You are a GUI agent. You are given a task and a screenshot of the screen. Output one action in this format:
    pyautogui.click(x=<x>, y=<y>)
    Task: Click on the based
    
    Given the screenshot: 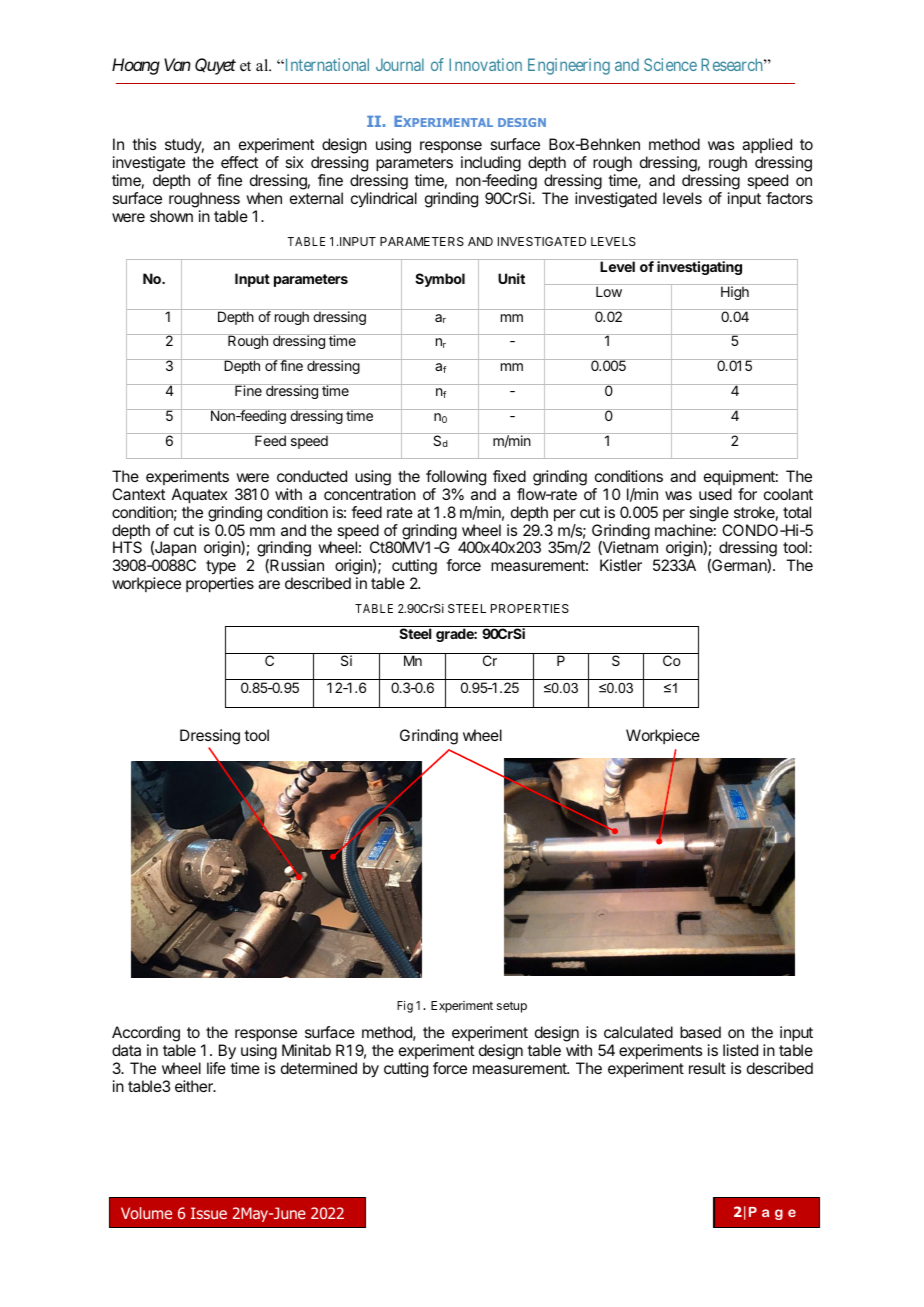 What is the action you would take?
    pyautogui.click(x=700, y=1032)
